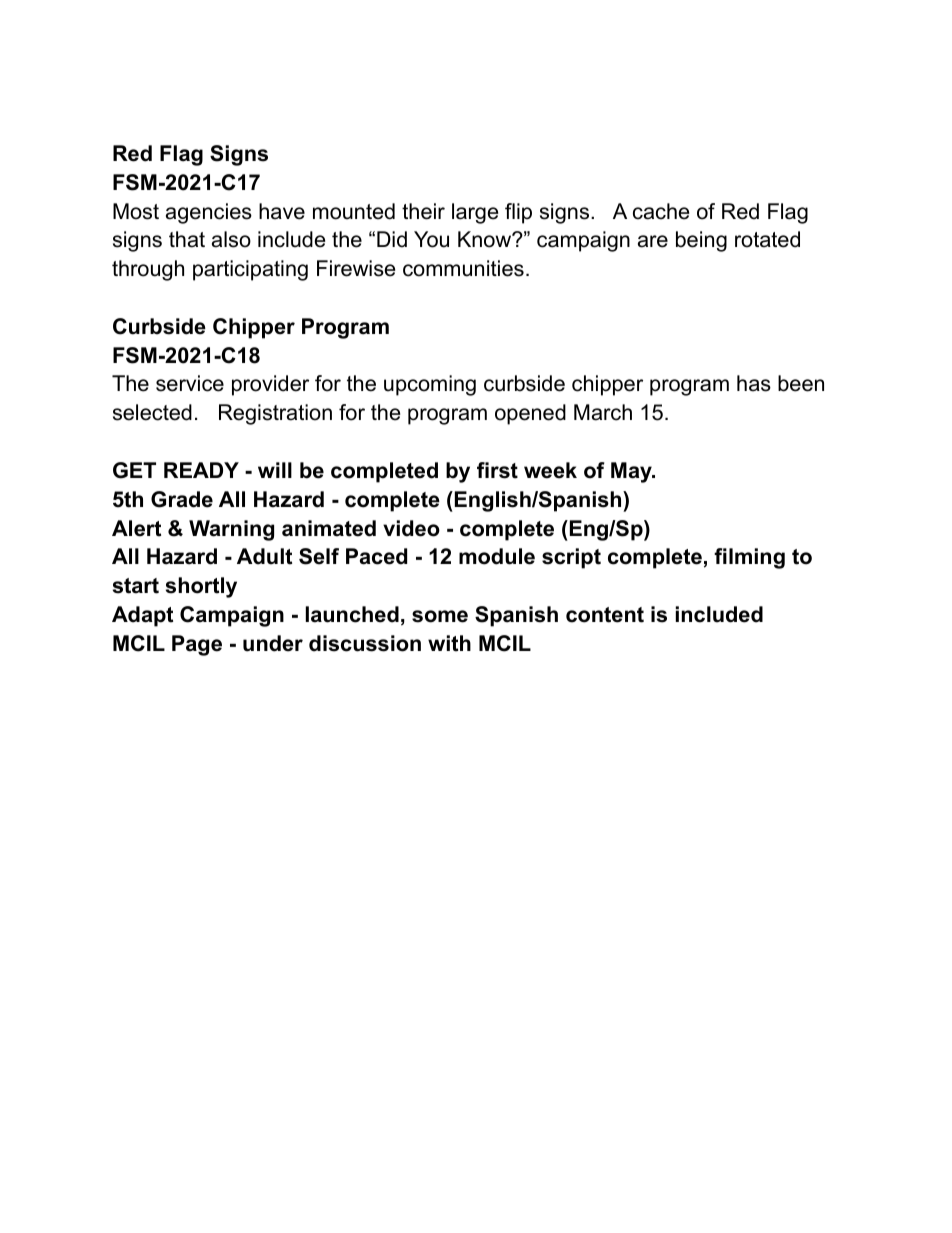 The image size is (952, 1233). I want to click on READY, so click(201, 470).
